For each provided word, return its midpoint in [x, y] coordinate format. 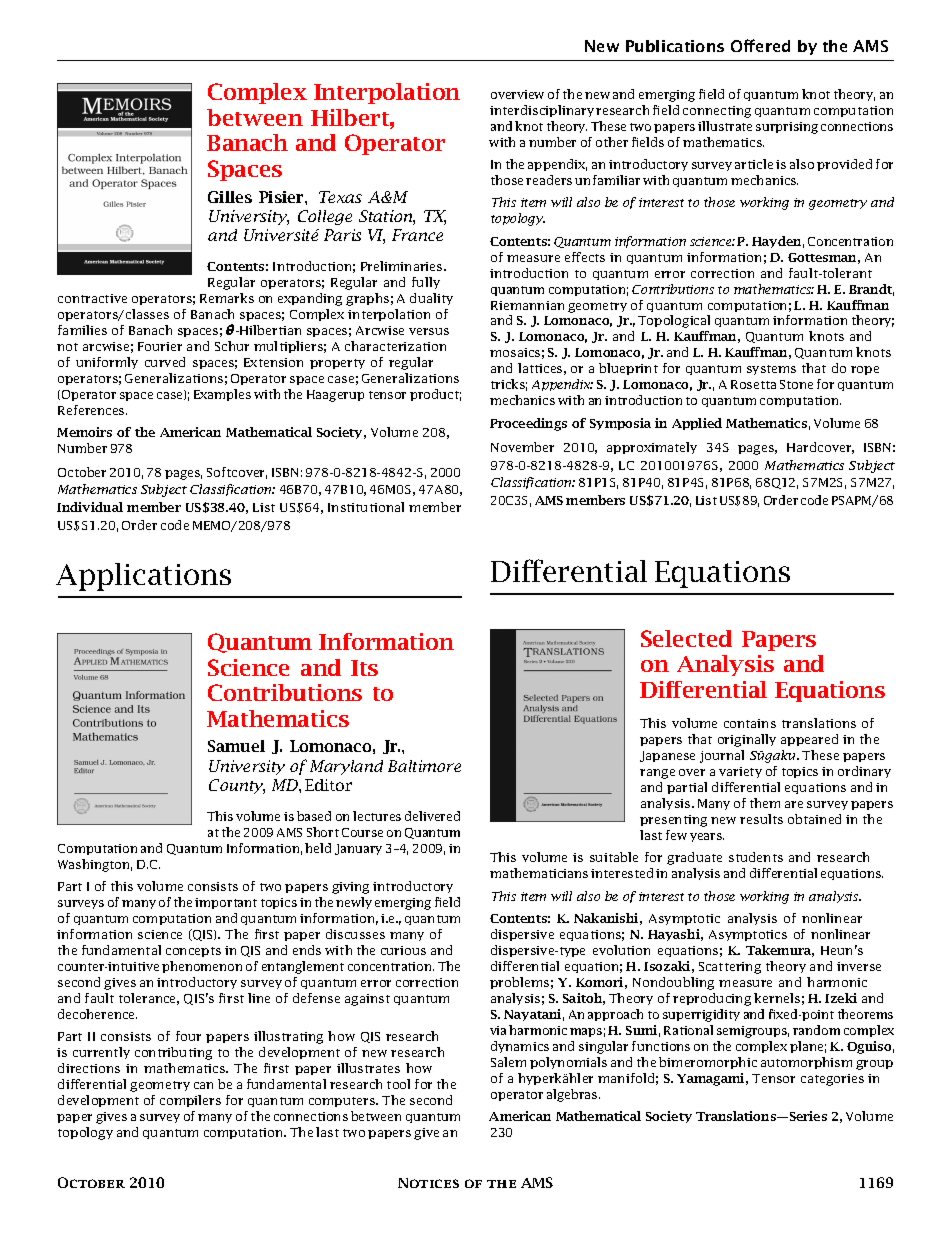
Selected [686, 638]
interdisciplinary [542, 111]
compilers [190, 1101]
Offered [760, 45]
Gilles [230, 197]
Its [364, 668]
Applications [143, 577]
